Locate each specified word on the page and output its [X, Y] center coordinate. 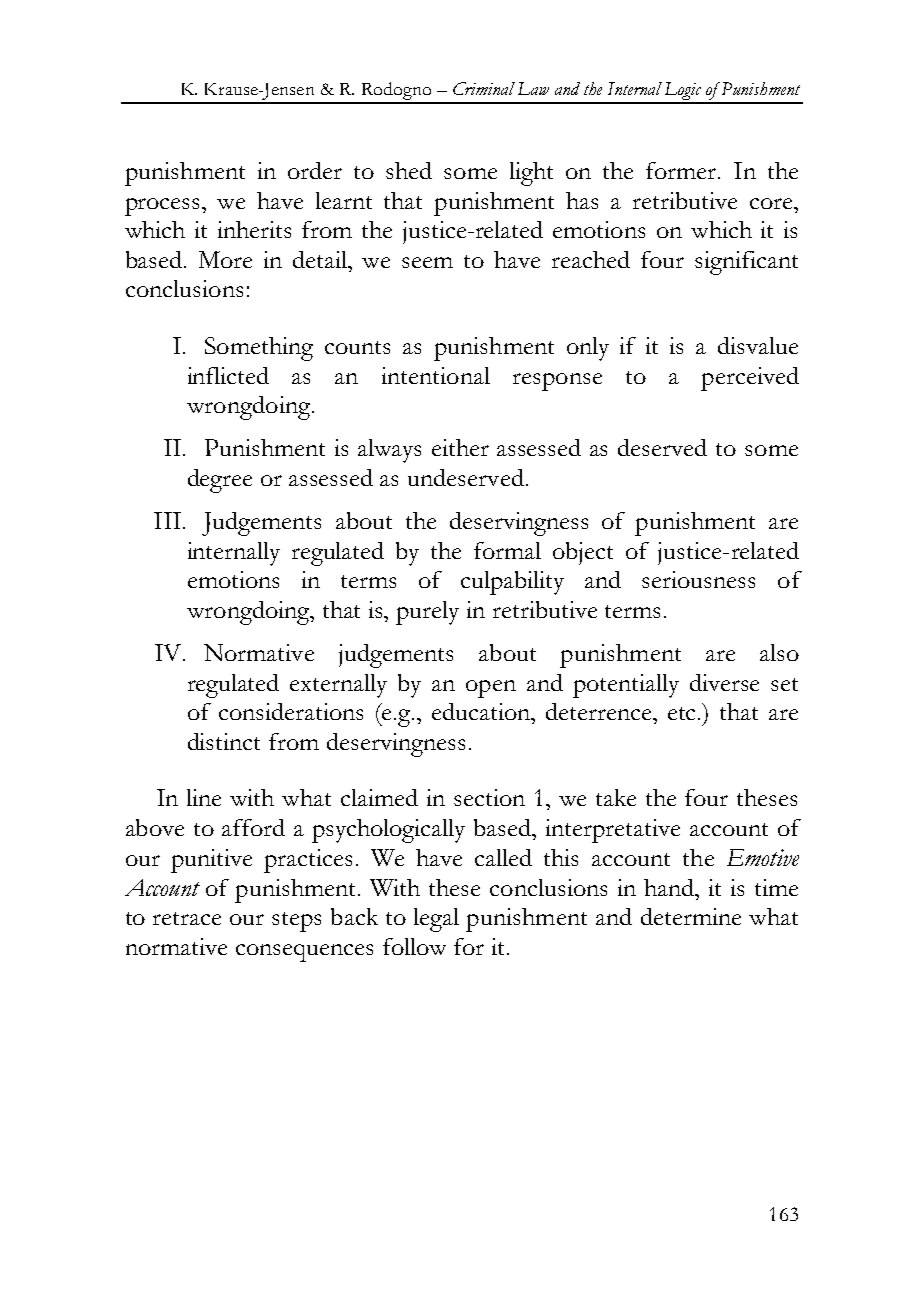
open [491, 689]
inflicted [228, 375]
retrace [187, 918]
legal [436, 920]
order [315, 170]
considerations [291, 711]
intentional [436, 375]
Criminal [484, 88]
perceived [750, 379]
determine [691, 916]
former [682, 170]
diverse [724, 682]
